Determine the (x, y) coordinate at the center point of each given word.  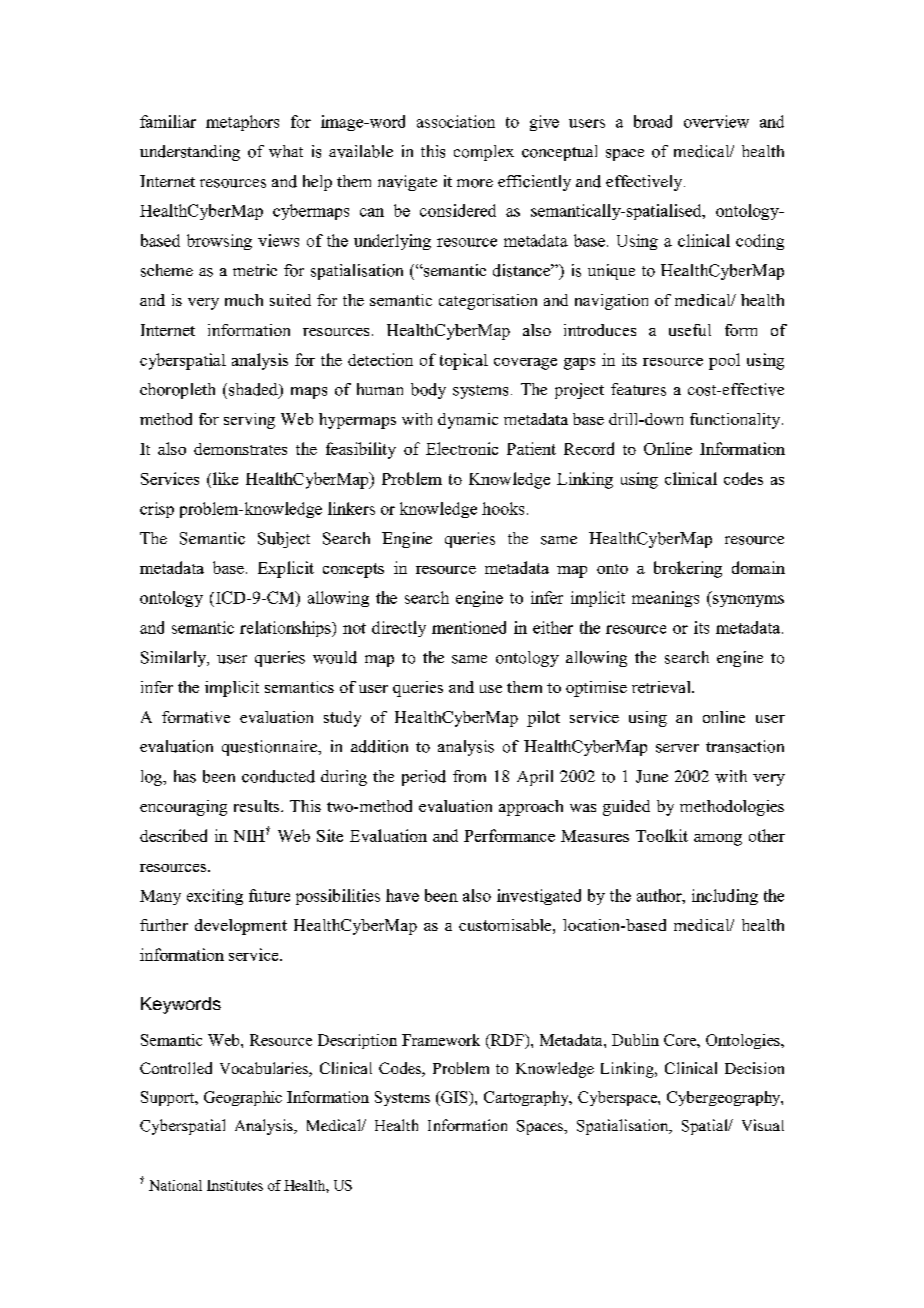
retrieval (662, 687)
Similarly (174, 659)
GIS (454, 1098)
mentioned (469, 627)
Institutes (235, 1185)
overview (716, 121)
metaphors (242, 123)
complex (484, 153)
